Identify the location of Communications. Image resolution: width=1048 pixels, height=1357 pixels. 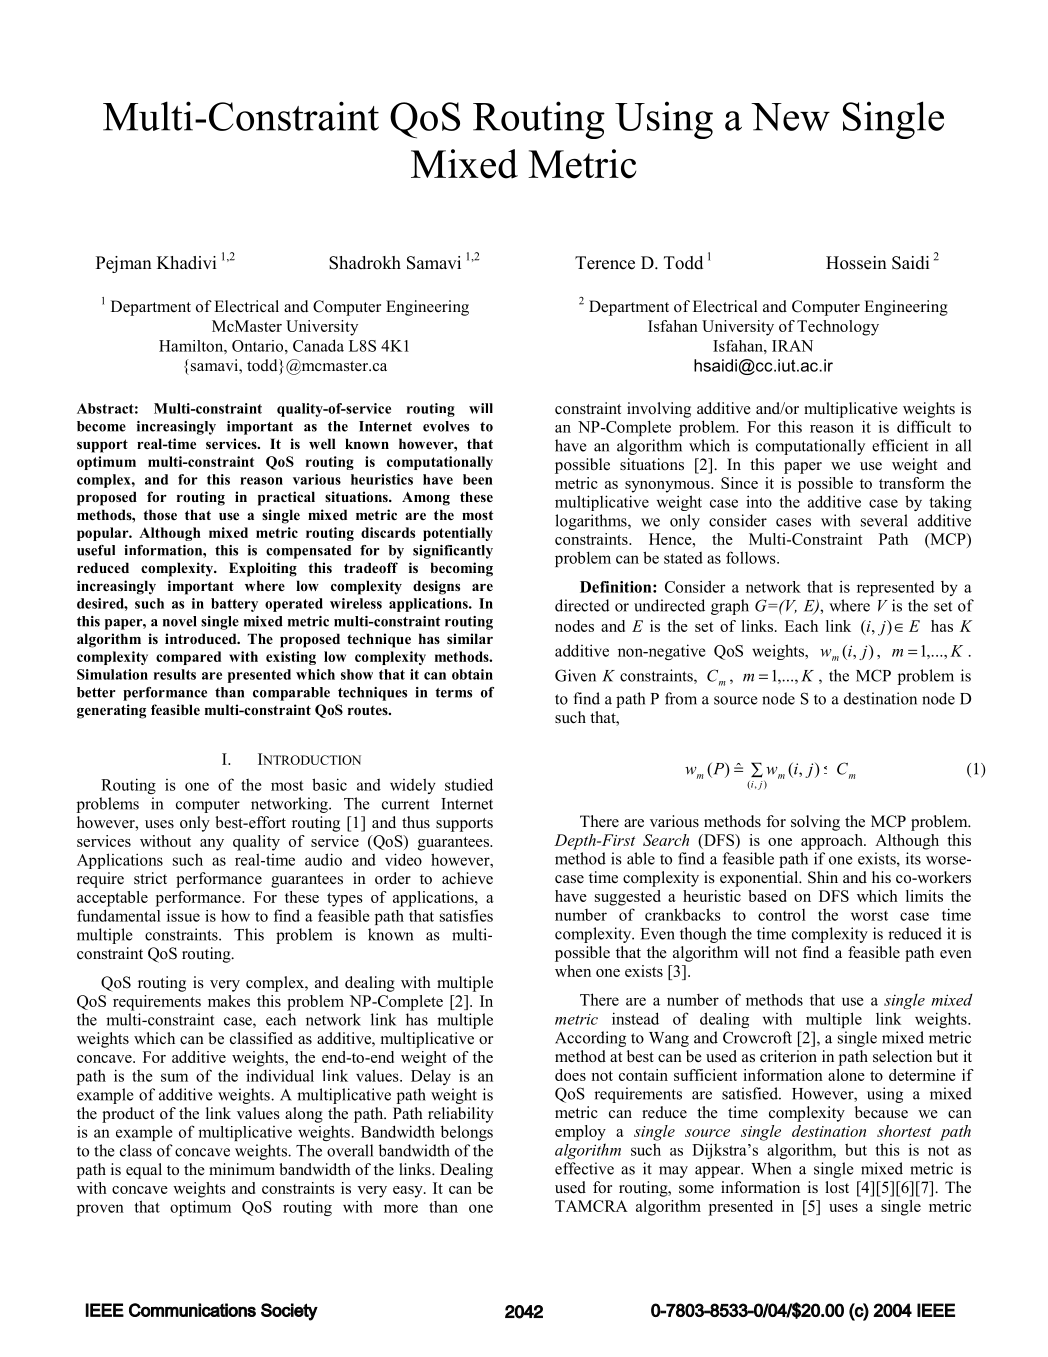
(192, 1310).
